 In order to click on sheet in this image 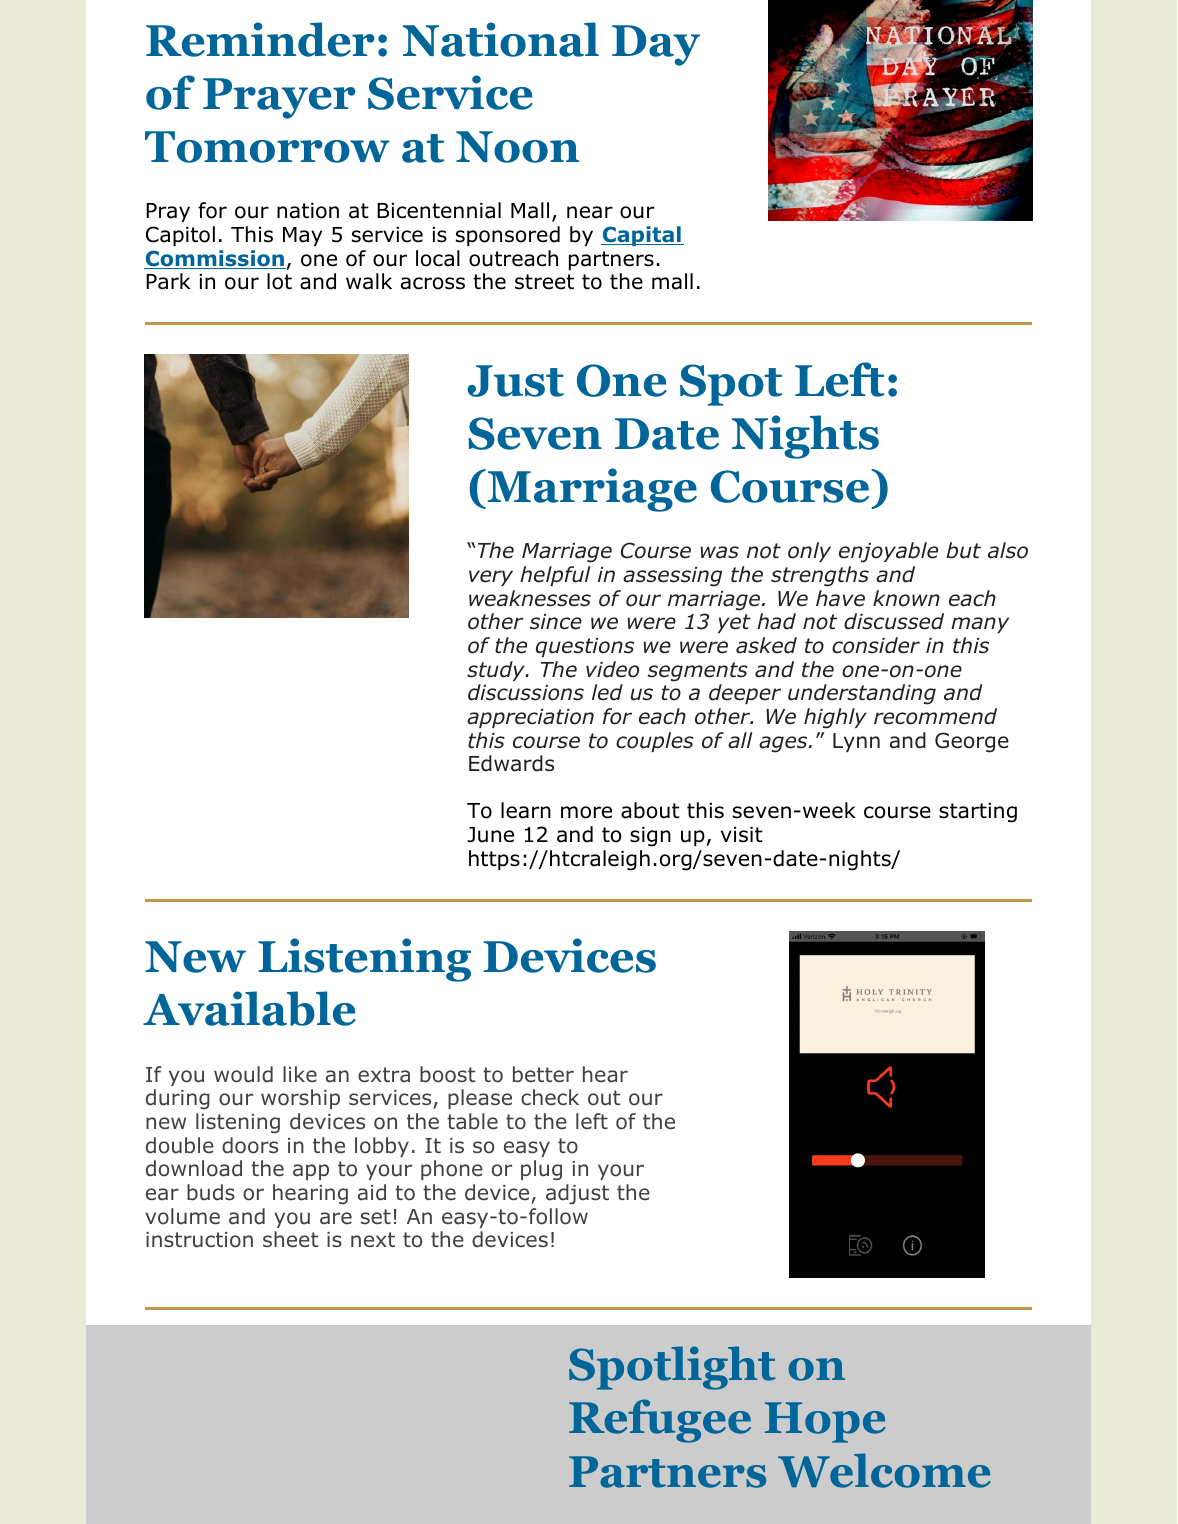, I will do `click(290, 1239)`.
